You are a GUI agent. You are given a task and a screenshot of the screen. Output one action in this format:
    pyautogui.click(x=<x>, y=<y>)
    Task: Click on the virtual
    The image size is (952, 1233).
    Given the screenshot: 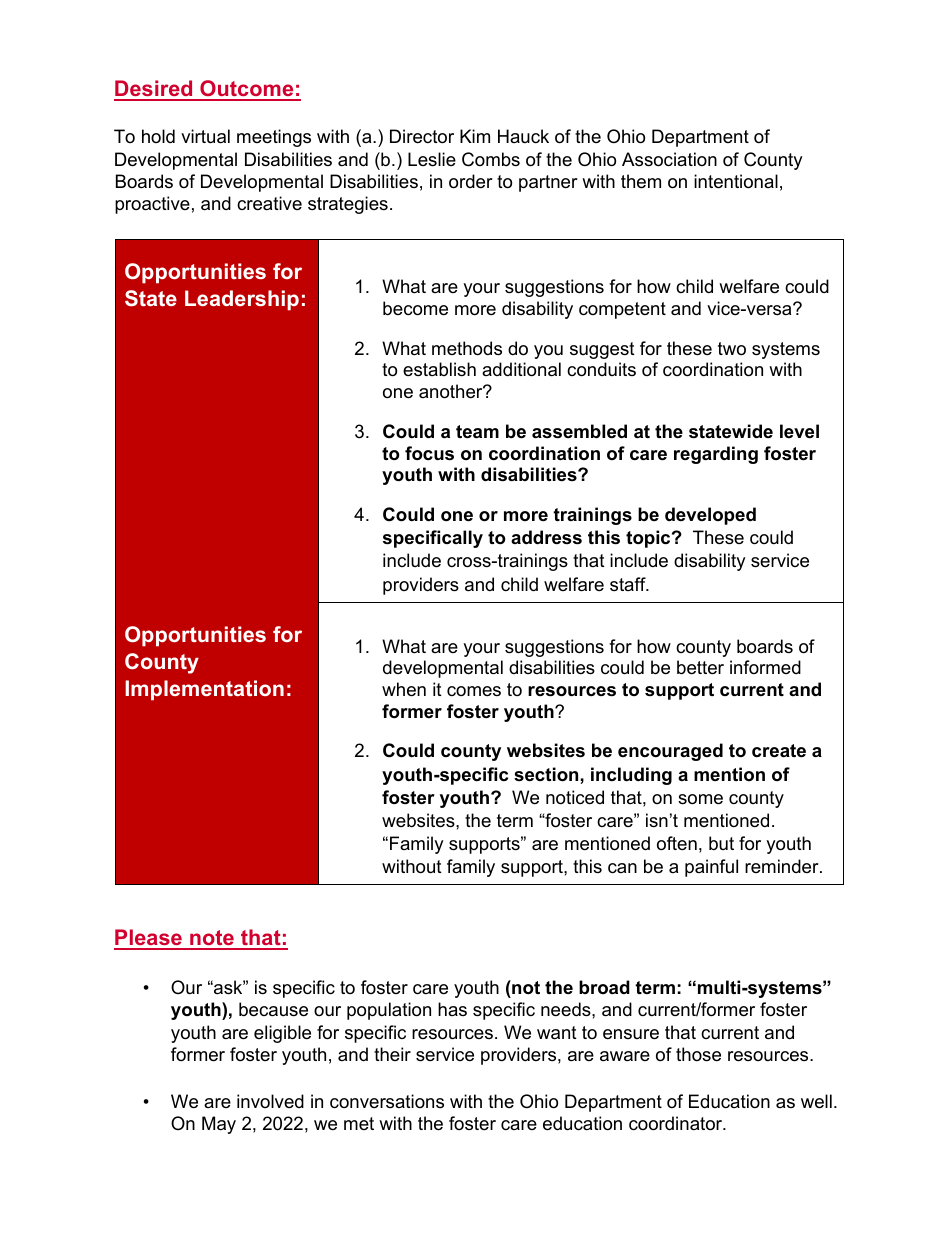 What is the action you would take?
    pyautogui.click(x=205, y=136)
